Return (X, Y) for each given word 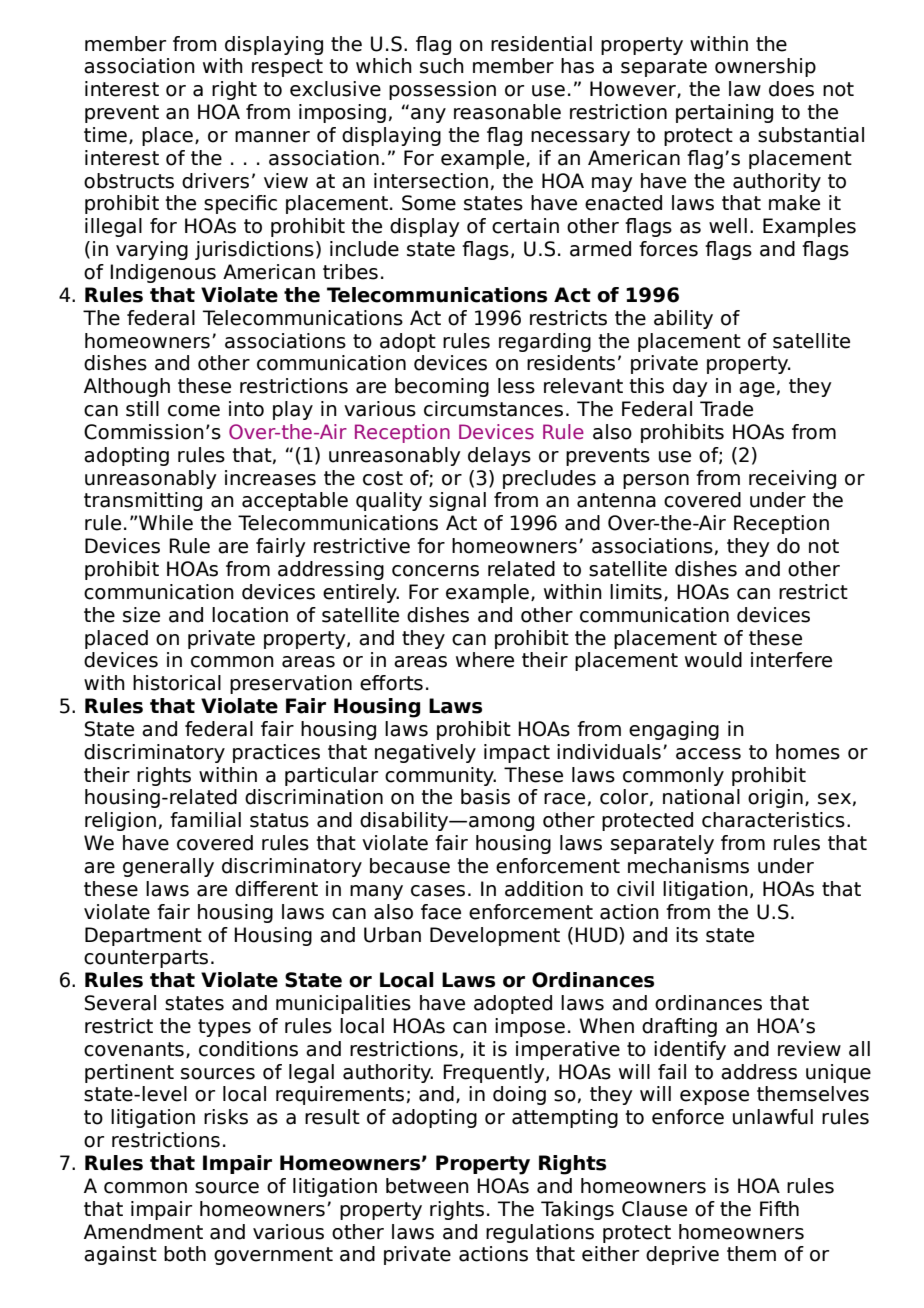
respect (287, 68)
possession (442, 90)
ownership (765, 67)
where (485, 660)
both (185, 1254)
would (713, 660)
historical (177, 683)
